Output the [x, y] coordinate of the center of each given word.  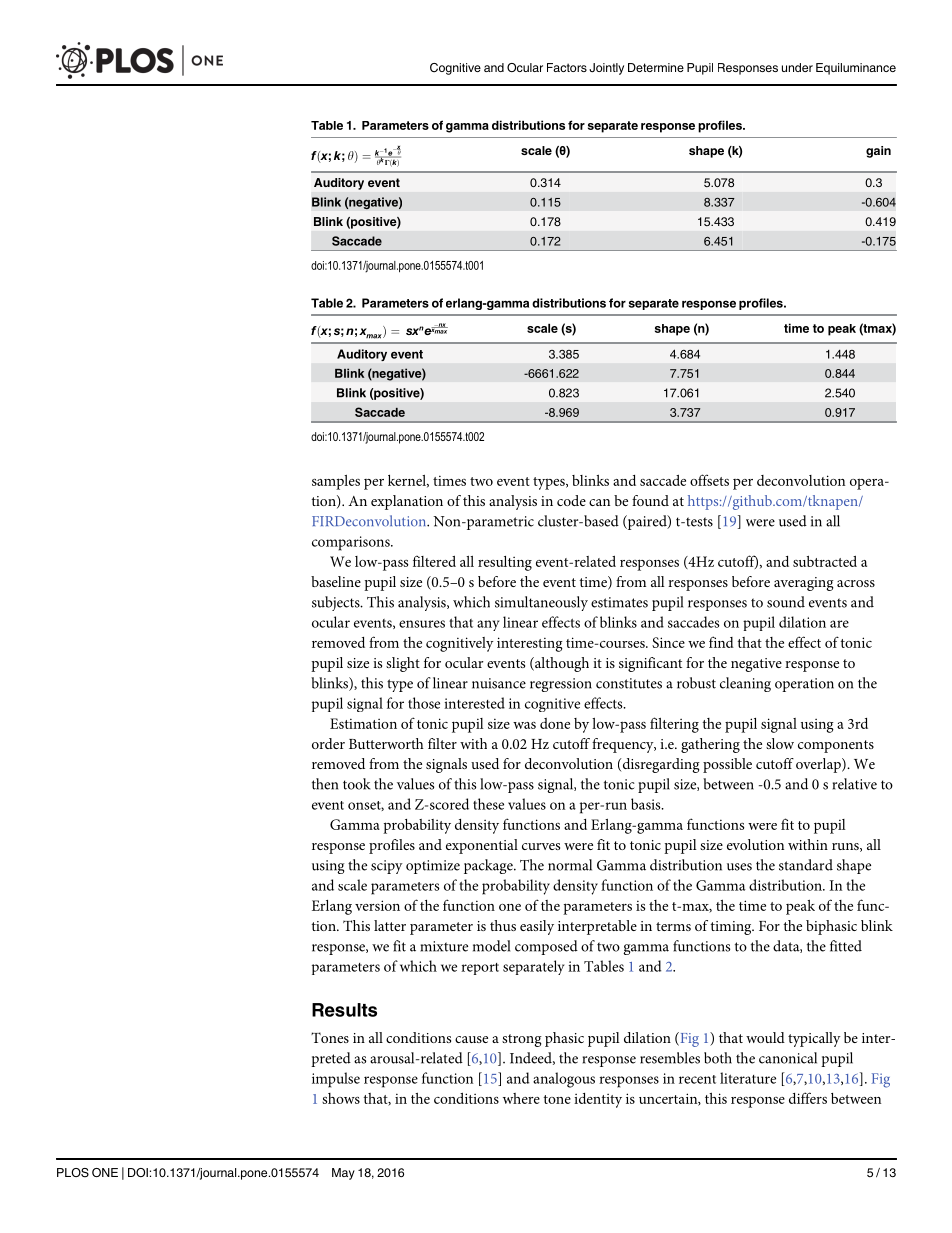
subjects [337, 603]
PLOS [73, 1173]
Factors [567, 67]
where [521, 1098]
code [571, 500]
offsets [709, 480]
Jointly [606, 69]
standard [806, 865]
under [797, 67]
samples [336, 482]
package [489, 866]
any [488, 625]
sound [786, 602]
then [325, 784]
